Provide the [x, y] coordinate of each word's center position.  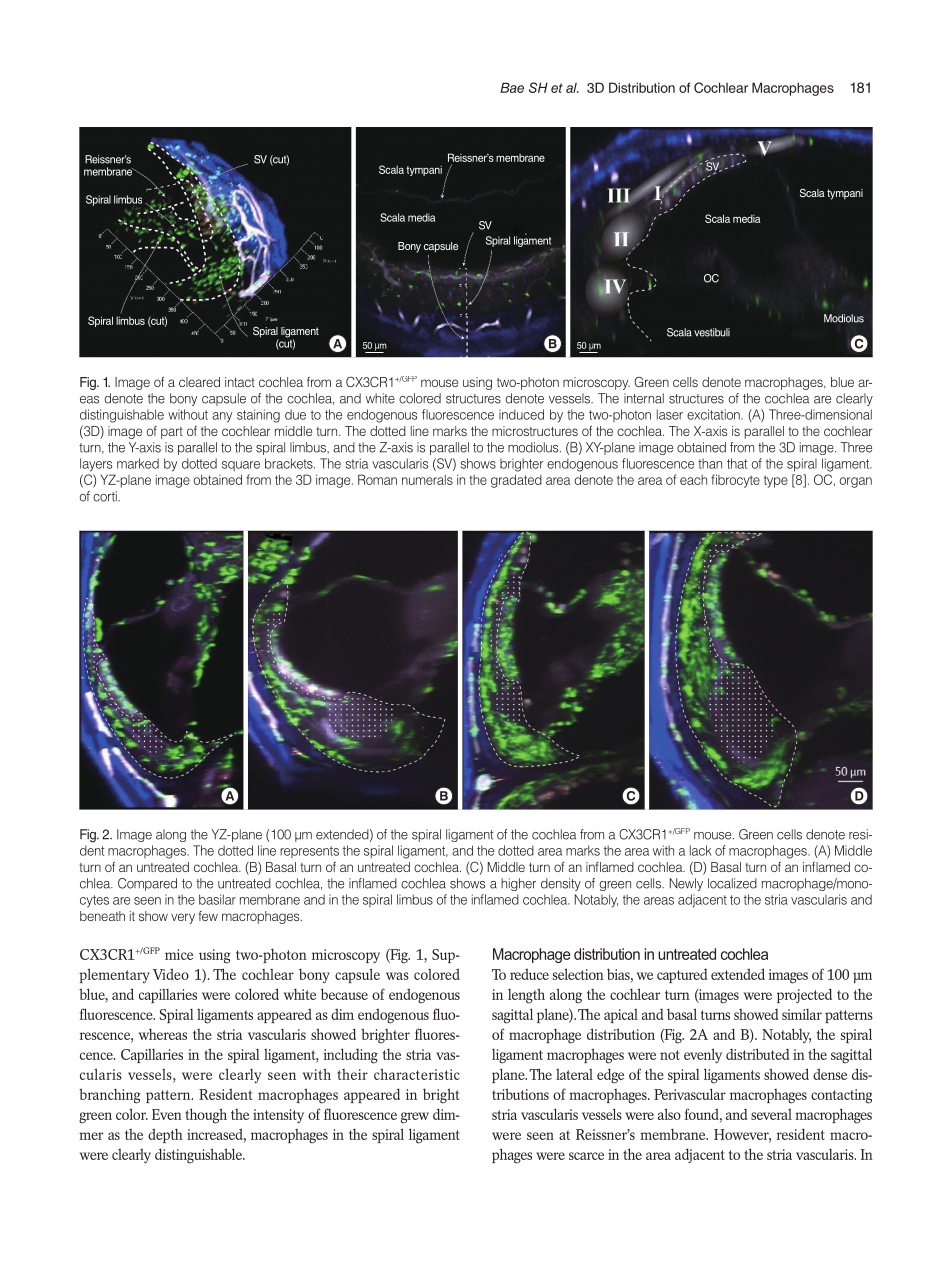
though [206, 1116]
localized [732, 883]
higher [518, 884]
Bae [512, 87]
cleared [199, 382]
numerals [427, 480]
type [776, 481]
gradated [516, 481]
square [241, 466]
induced [521, 414]
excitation [714, 414]
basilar [217, 899]
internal [644, 398]
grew [415, 1118]
